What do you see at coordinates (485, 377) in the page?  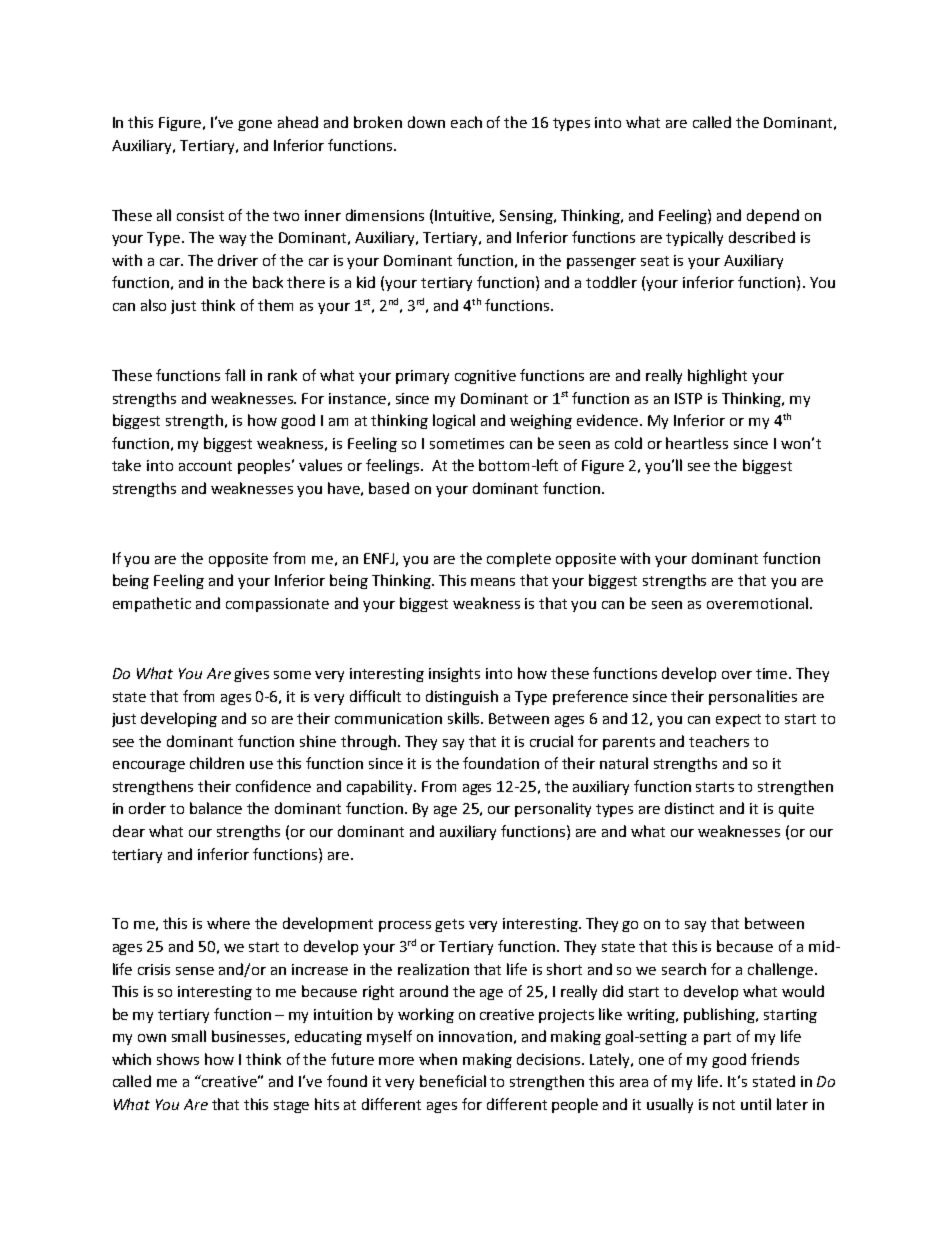 I see `cognitive` at bounding box center [485, 377].
